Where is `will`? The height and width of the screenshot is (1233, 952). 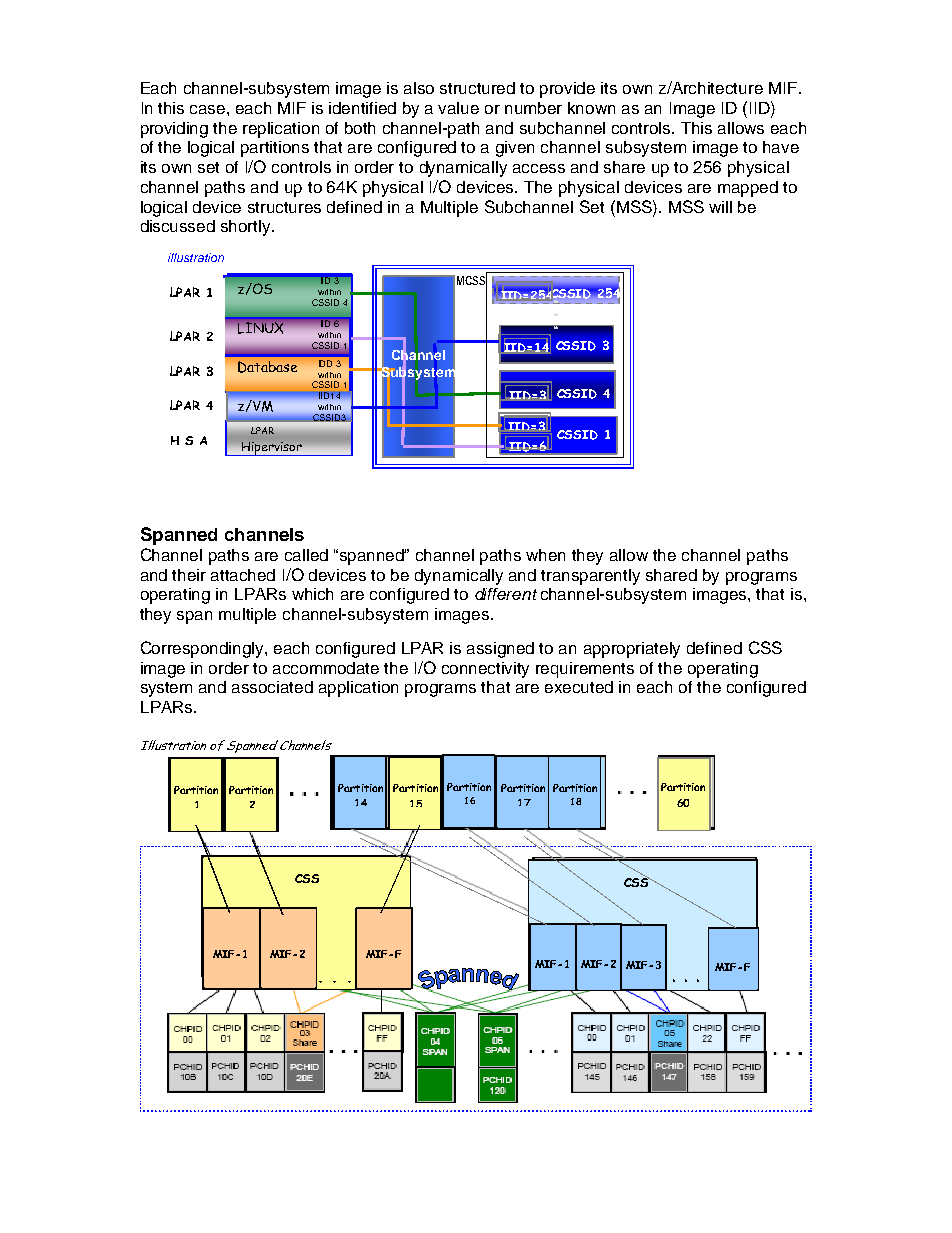
will is located at coordinates (720, 207).
